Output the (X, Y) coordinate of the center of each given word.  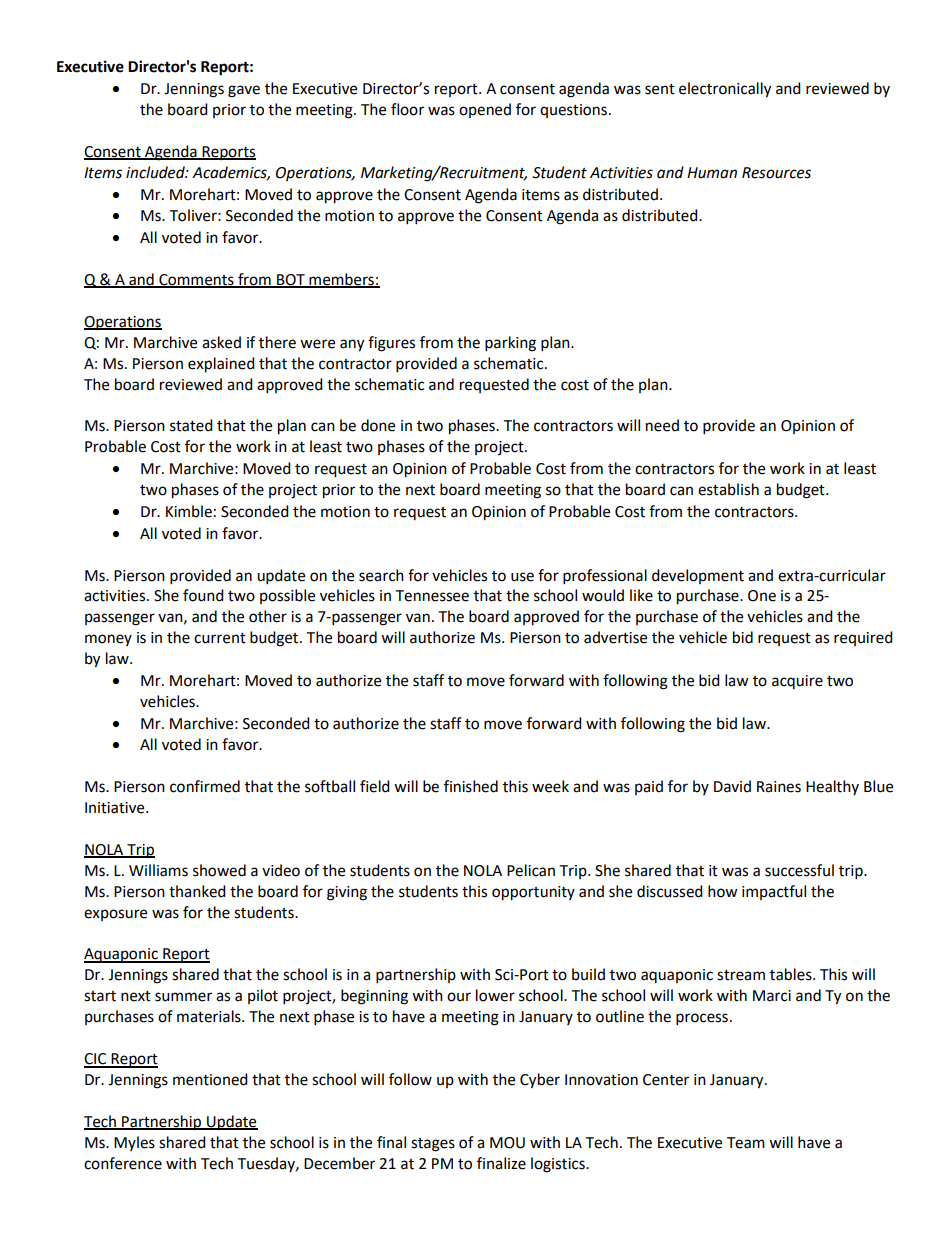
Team (746, 1143)
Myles (134, 1143)
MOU (507, 1143)
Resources (776, 173)
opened (485, 110)
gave (244, 91)
